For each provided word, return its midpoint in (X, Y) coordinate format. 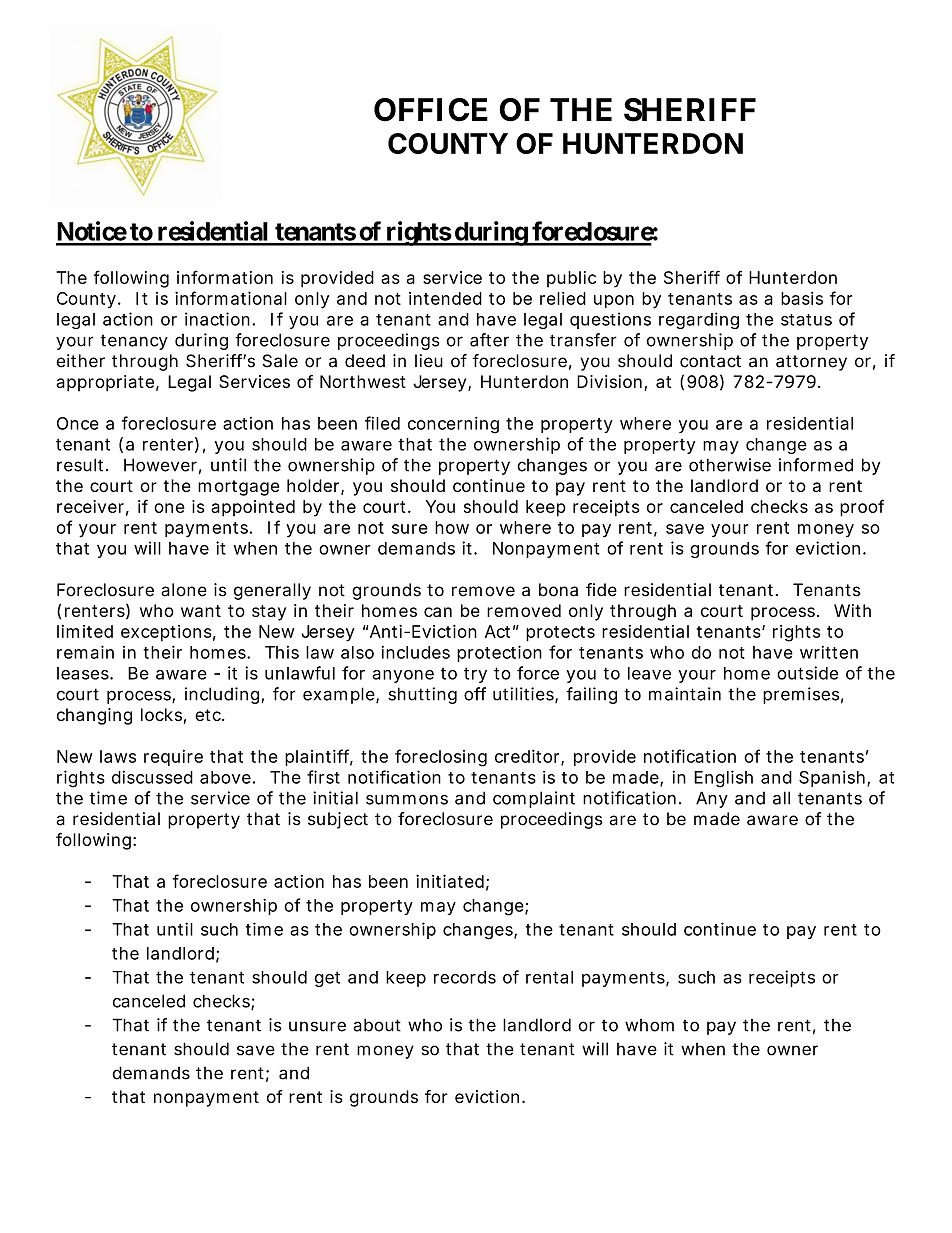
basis (802, 298)
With (852, 610)
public (571, 279)
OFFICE (431, 110)
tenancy (134, 342)
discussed (152, 777)
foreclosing (441, 758)
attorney (811, 363)
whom (649, 1025)
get (327, 979)
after (489, 340)
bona (558, 590)
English (723, 779)
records (465, 977)
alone (184, 590)
